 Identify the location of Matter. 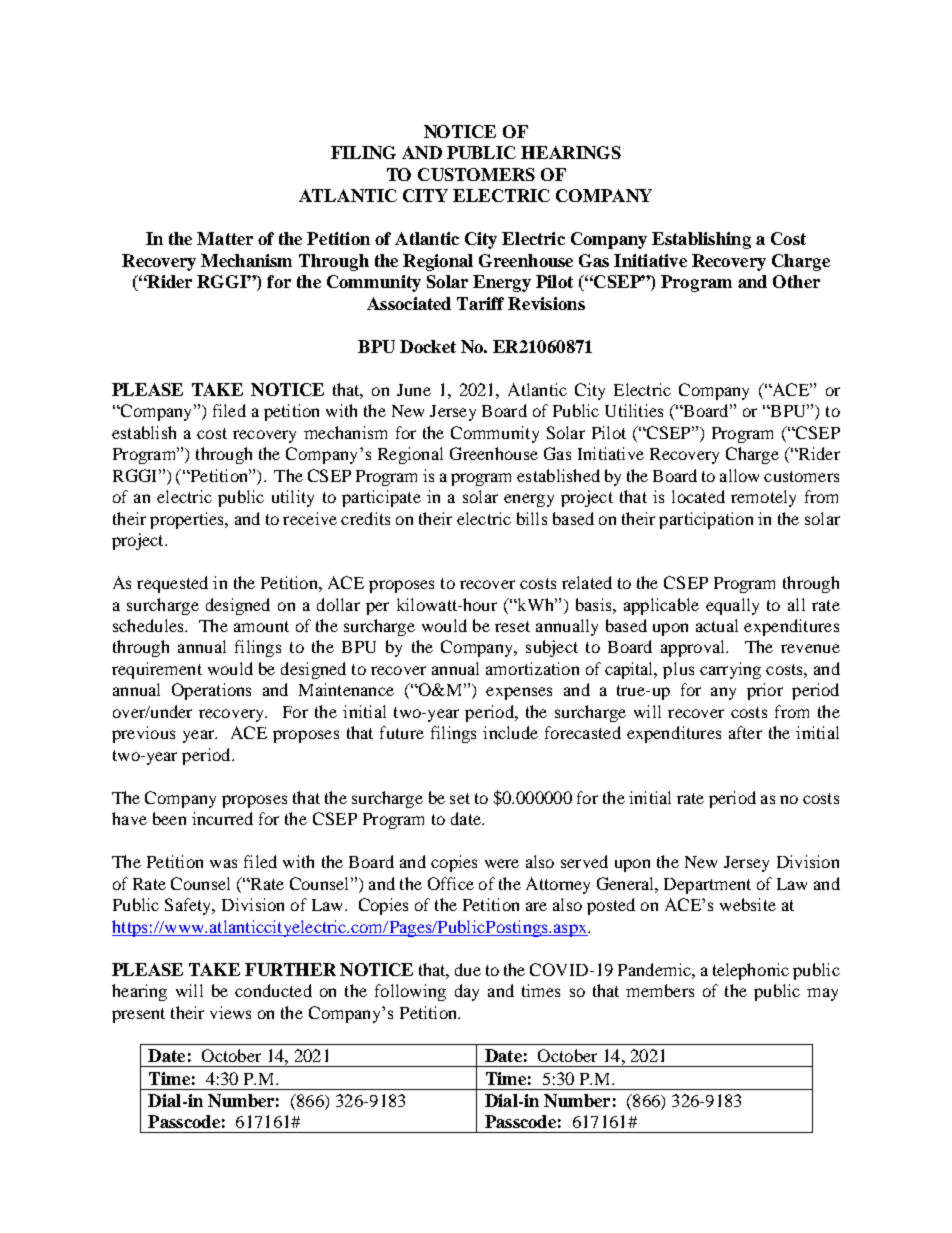
(225, 238).
